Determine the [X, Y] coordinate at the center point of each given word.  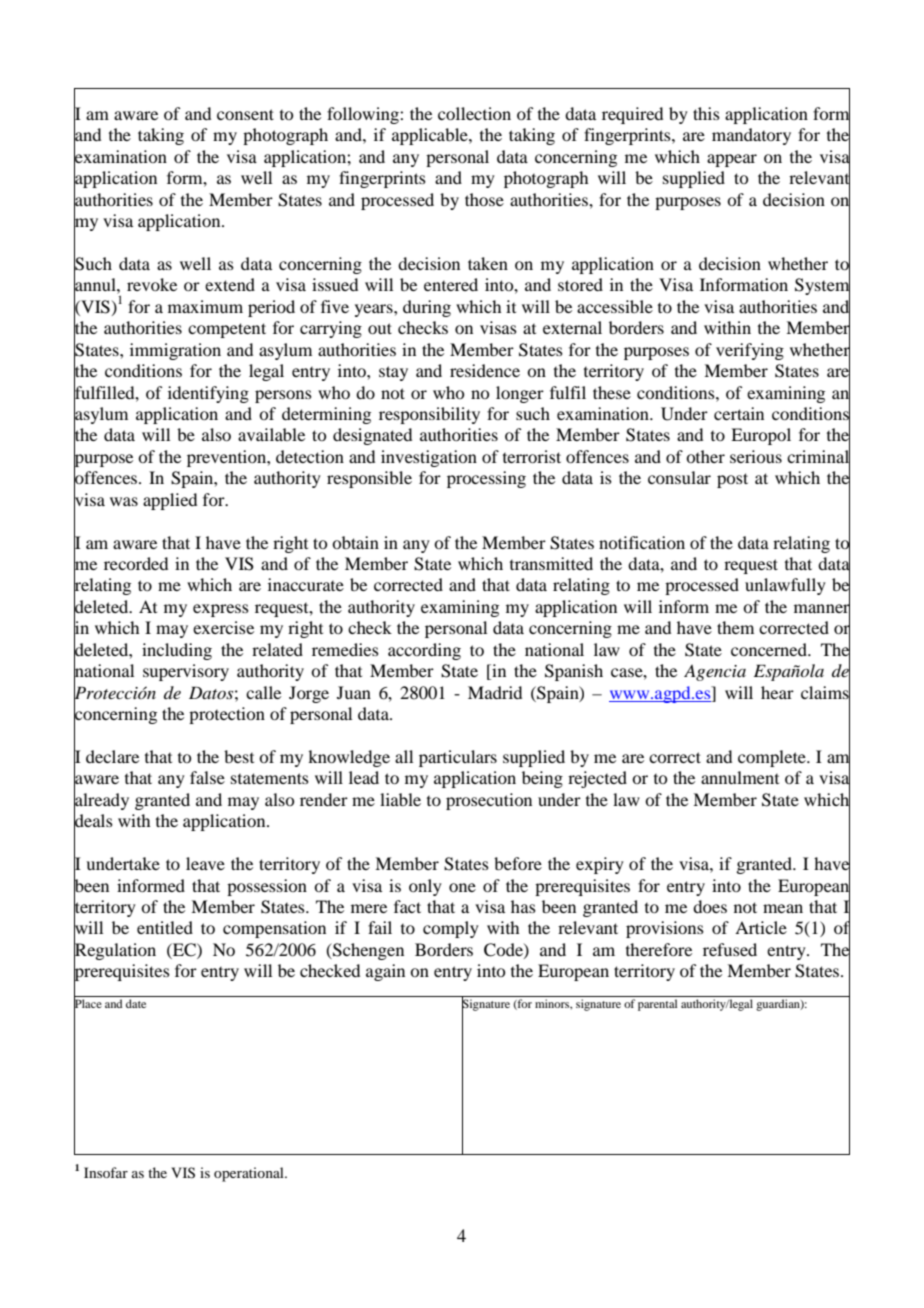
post [732, 480]
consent [245, 114]
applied [170, 501]
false [207, 777]
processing [486, 479]
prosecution [489, 801]
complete [773, 758]
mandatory [751, 136]
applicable [431, 136]
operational [250, 1174]
